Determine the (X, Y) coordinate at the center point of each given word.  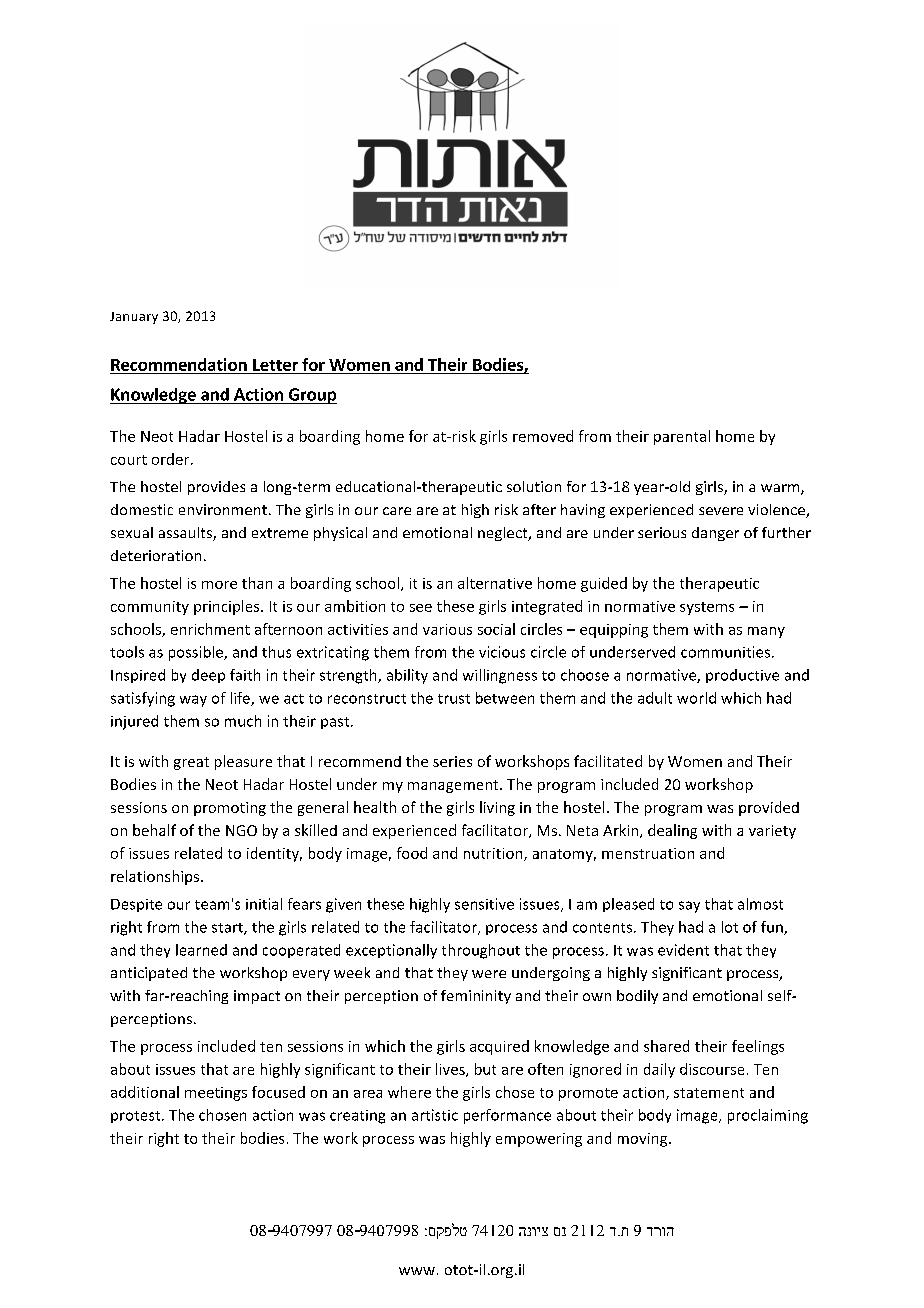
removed (543, 436)
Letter (275, 365)
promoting (230, 809)
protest (137, 1117)
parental (682, 437)
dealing (672, 831)
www (417, 1271)
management (454, 786)
